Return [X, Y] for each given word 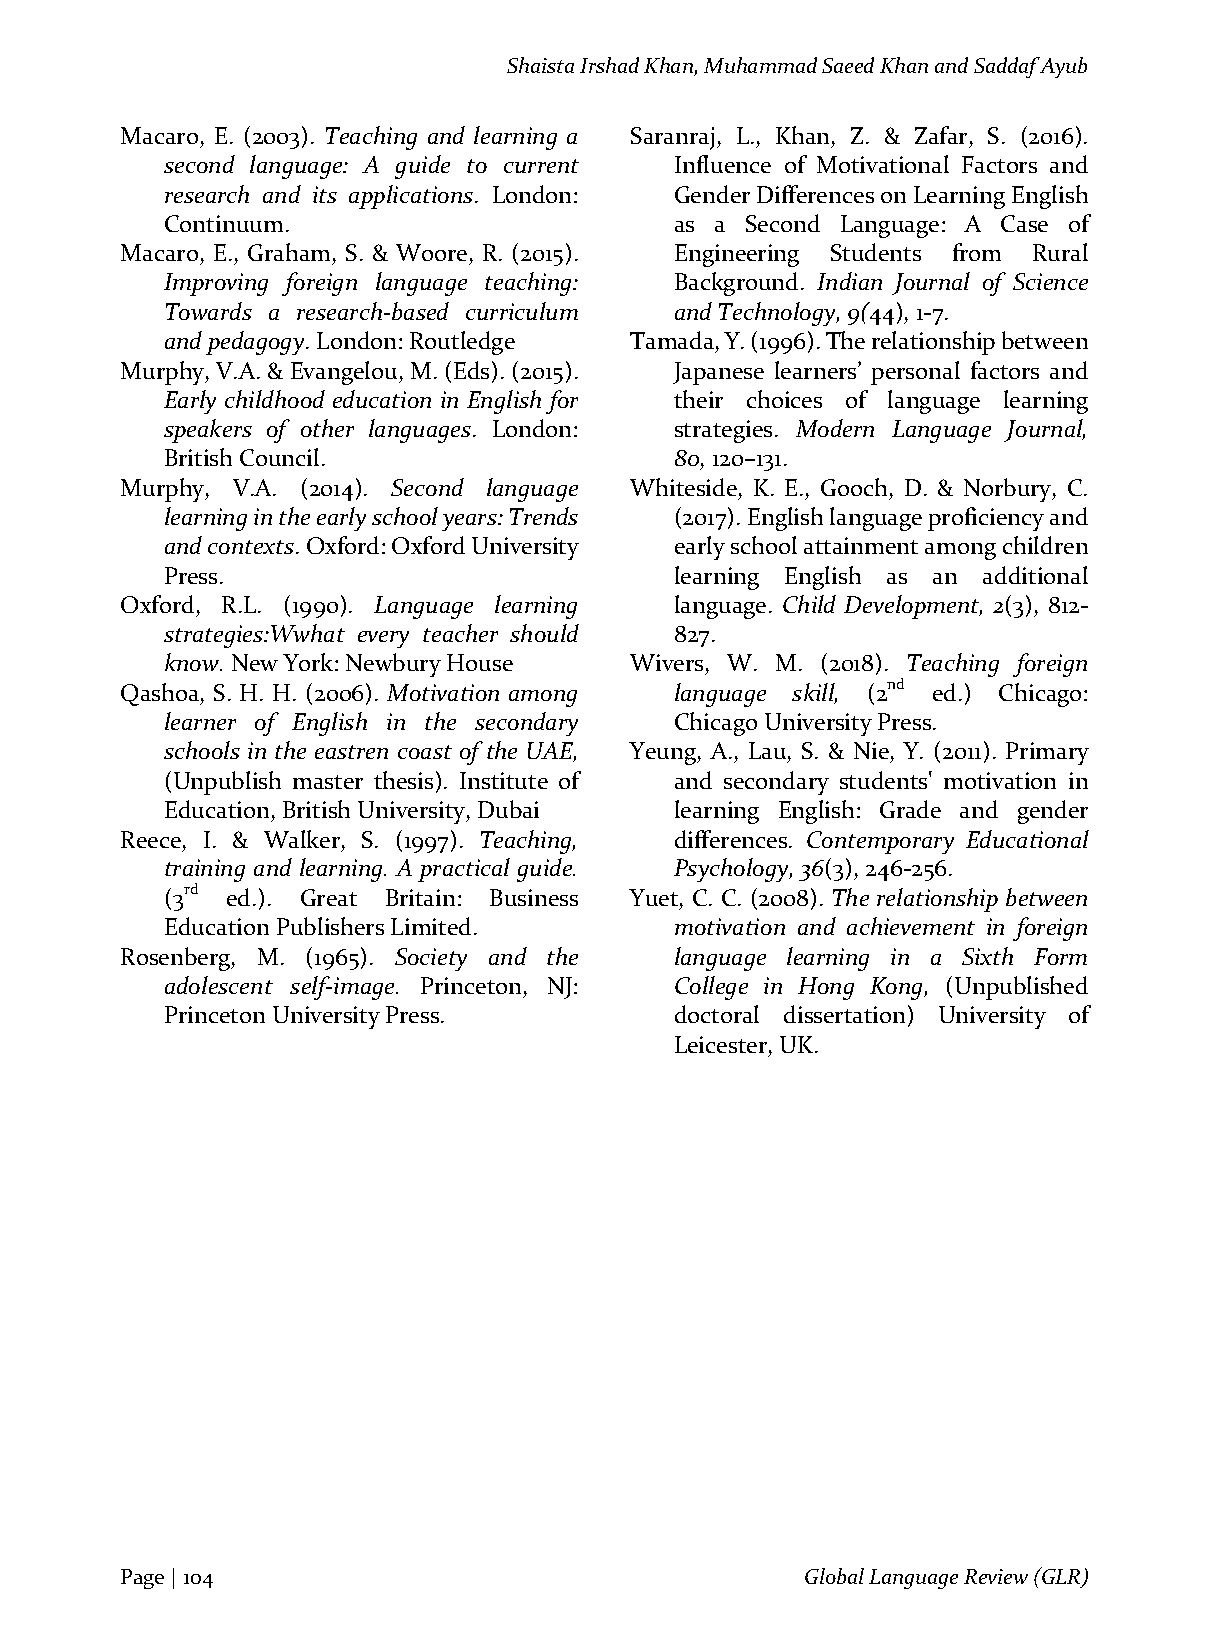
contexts [252, 547]
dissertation [844, 1014]
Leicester [721, 1044]
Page [142, 1579]
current [541, 166]
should [544, 633]
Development [913, 607]
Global [834, 1576]
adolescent [219, 985]
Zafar [941, 135]
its [325, 194]
